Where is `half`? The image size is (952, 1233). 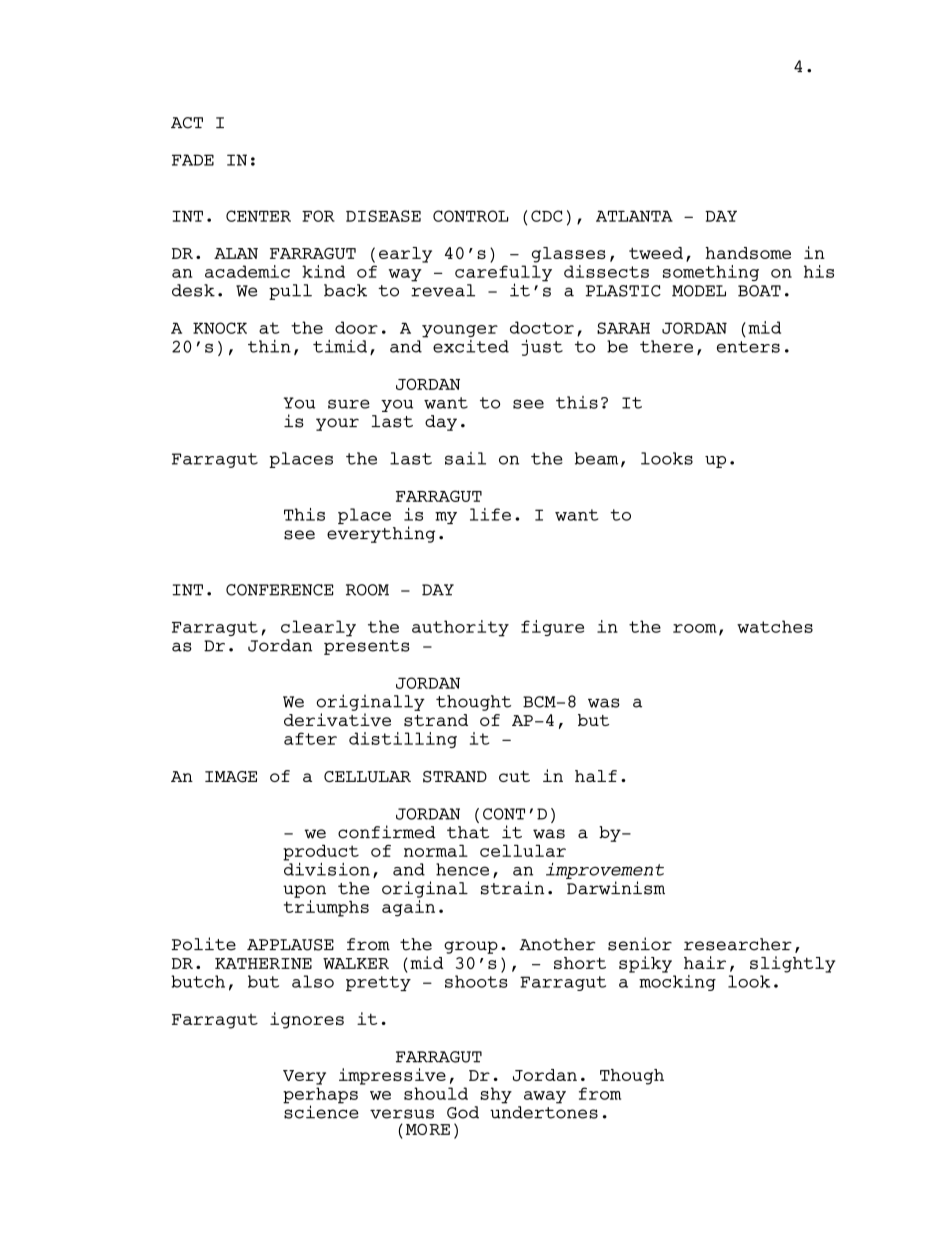 half is located at coordinates (596, 776).
